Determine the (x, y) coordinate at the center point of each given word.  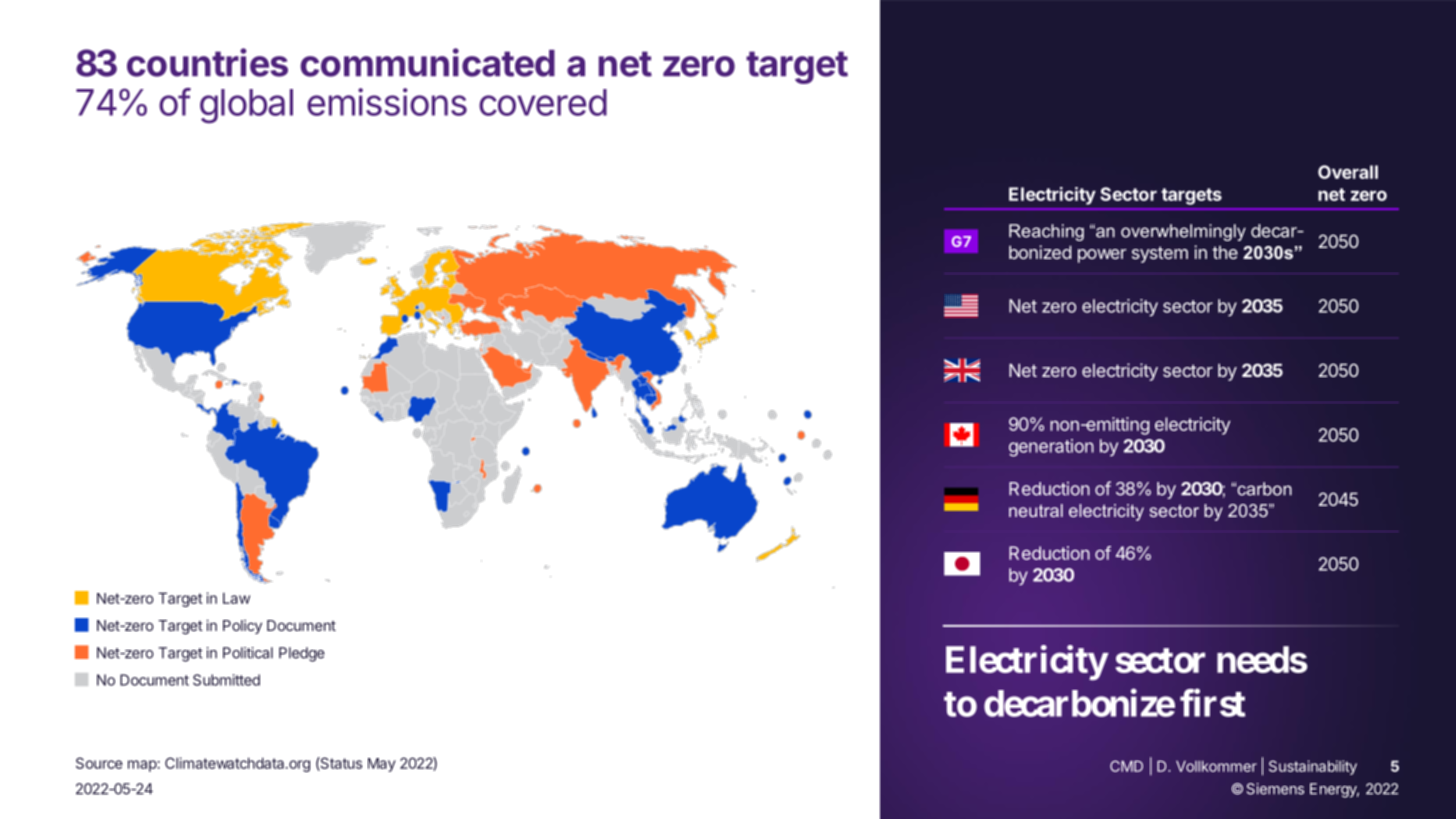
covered (543, 102)
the (1225, 252)
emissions (387, 102)
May (382, 765)
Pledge (302, 654)
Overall (1348, 172)
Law (236, 598)
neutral (1036, 510)
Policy (242, 627)
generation (1051, 448)
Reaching (1046, 232)
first (1213, 703)
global (246, 106)
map (142, 766)
